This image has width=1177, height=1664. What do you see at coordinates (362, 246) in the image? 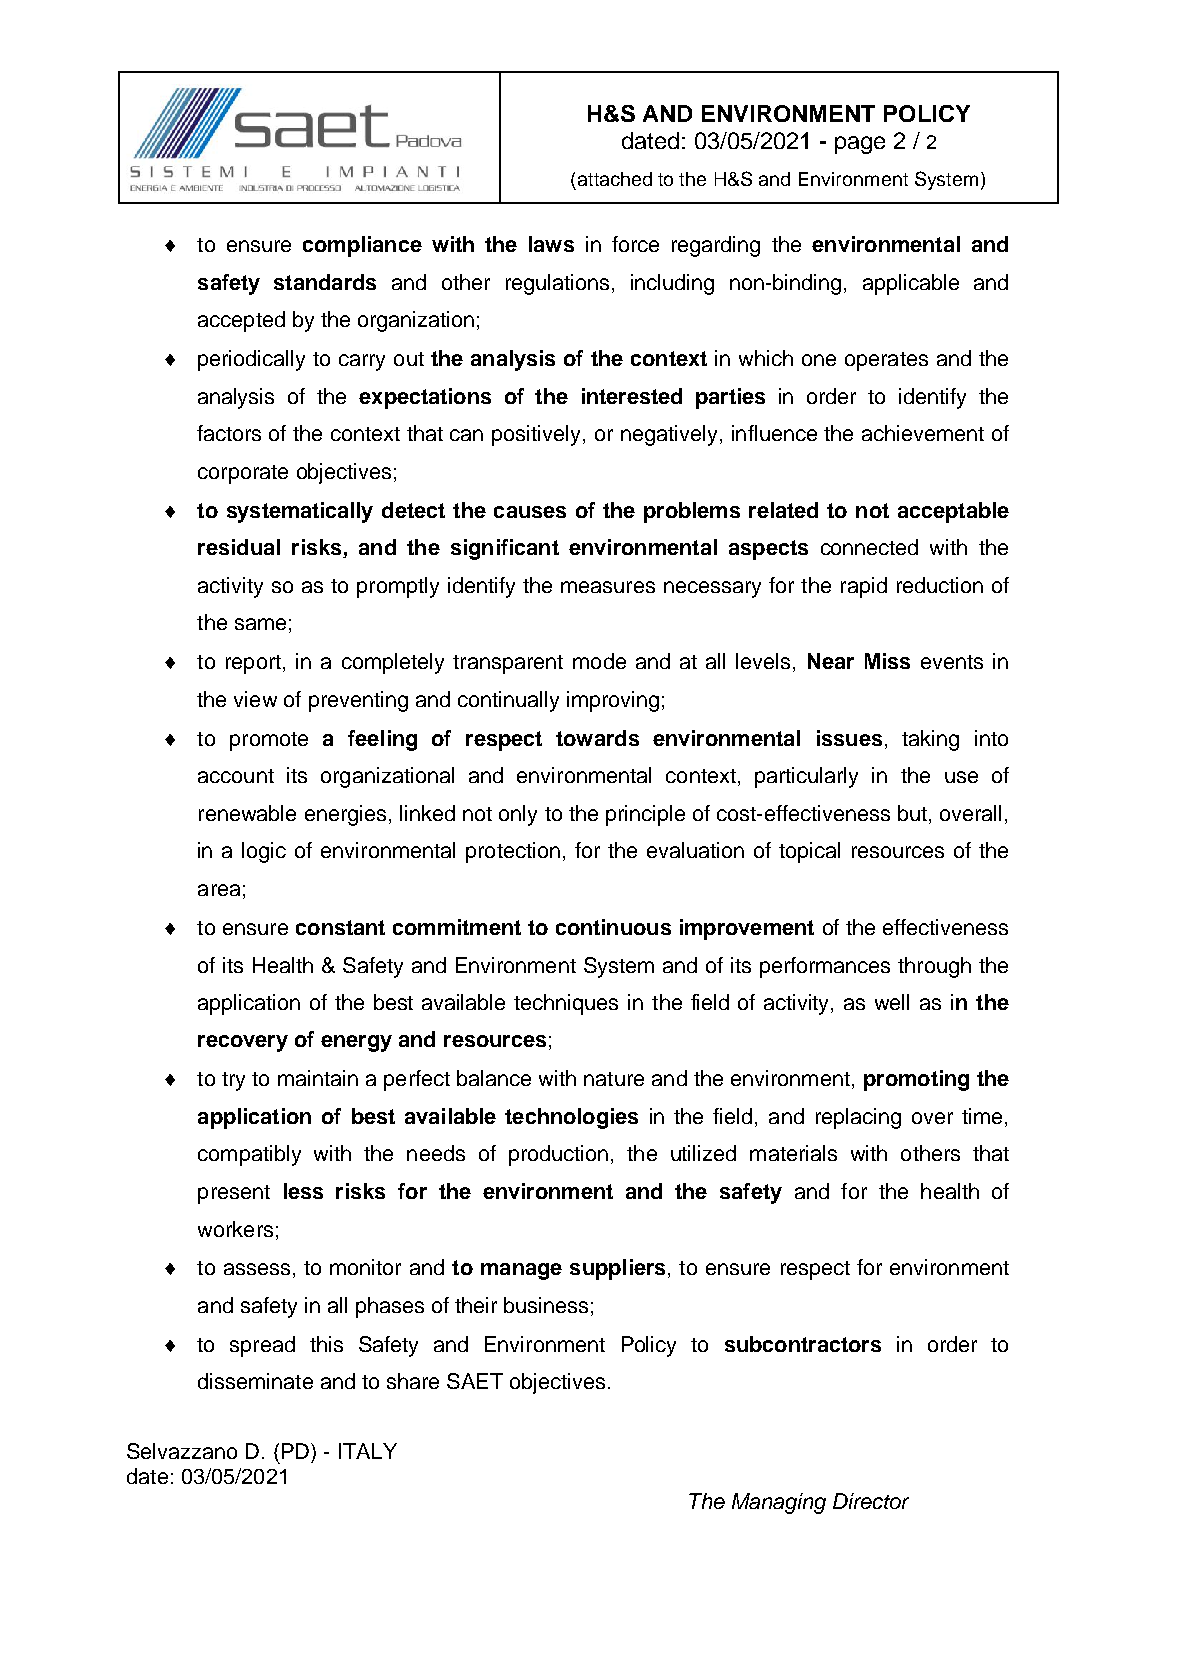
I see `compliance` at bounding box center [362, 246].
